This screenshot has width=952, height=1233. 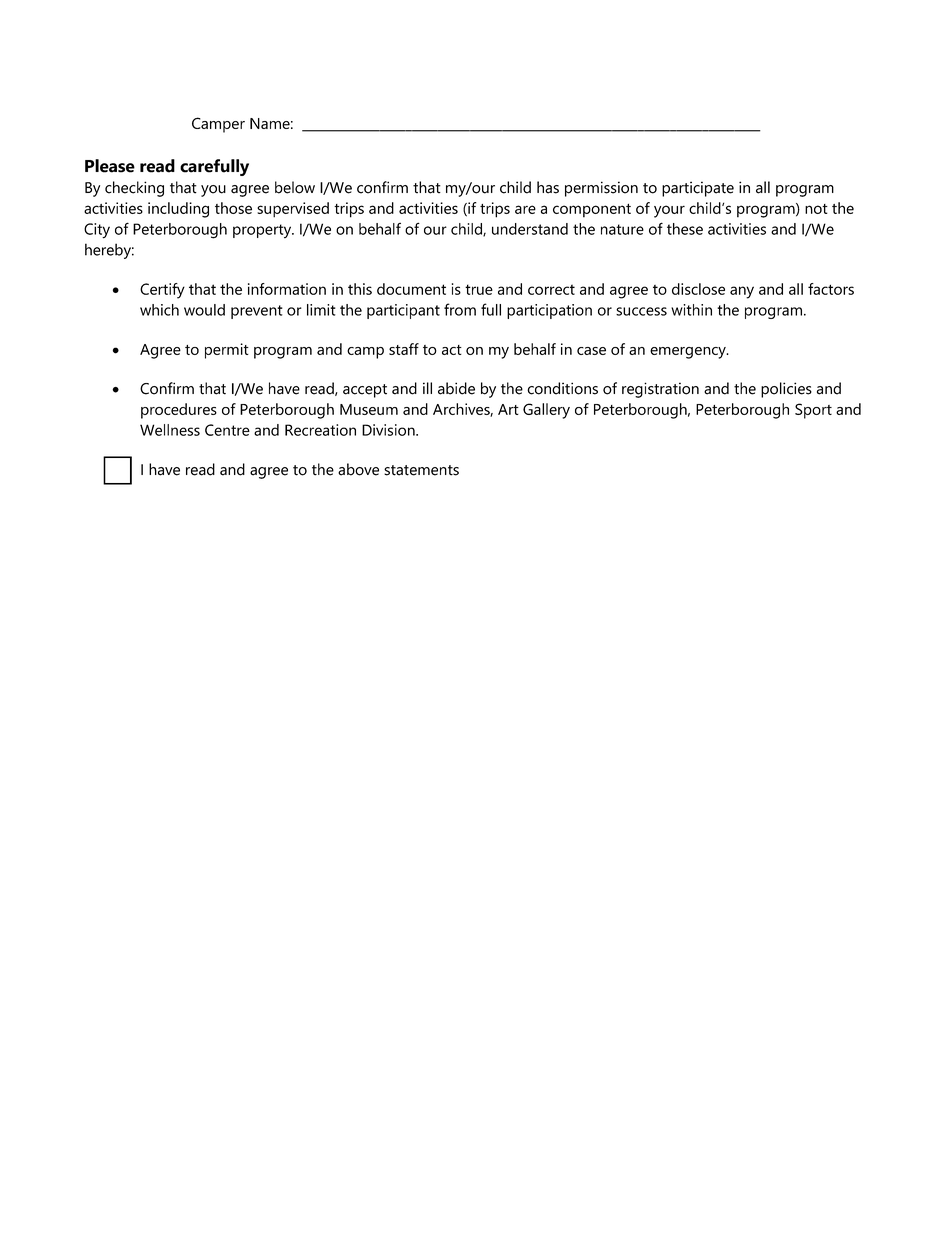 What do you see at coordinates (170, 430) in the screenshot?
I see `Wellness` at bounding box center [170, 430].
